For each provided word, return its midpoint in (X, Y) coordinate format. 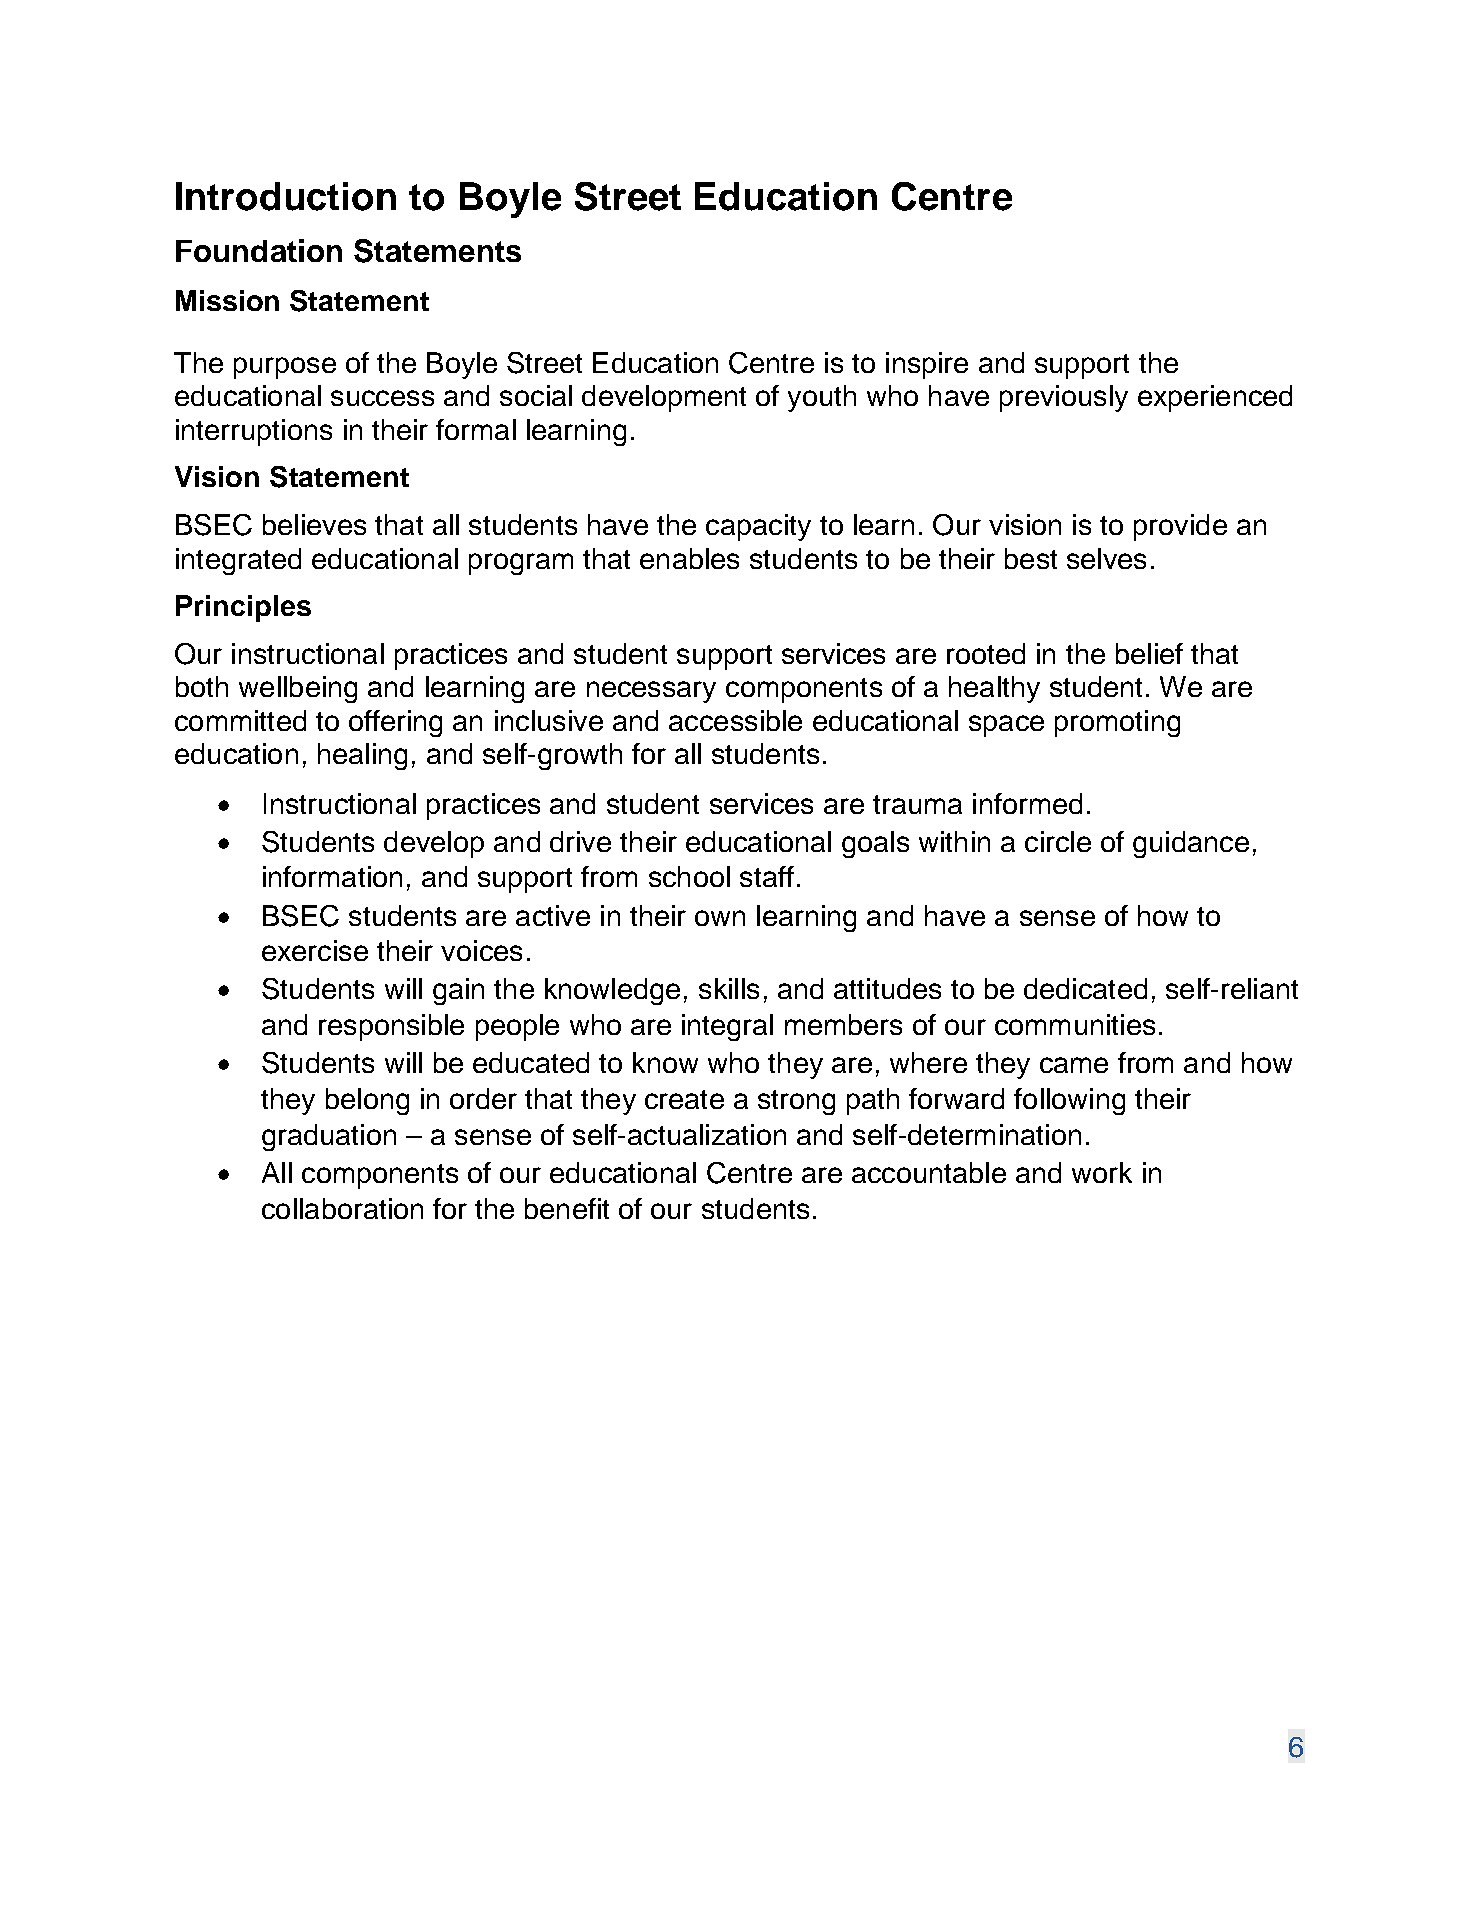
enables (689, 558)
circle (1058, 841)
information (332, 876)
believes (314, 524)
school (689, 876)
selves (1106, 558)
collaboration (342, 1208)
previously (1064, 398)
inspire (927, 365)
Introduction (286, 196)
